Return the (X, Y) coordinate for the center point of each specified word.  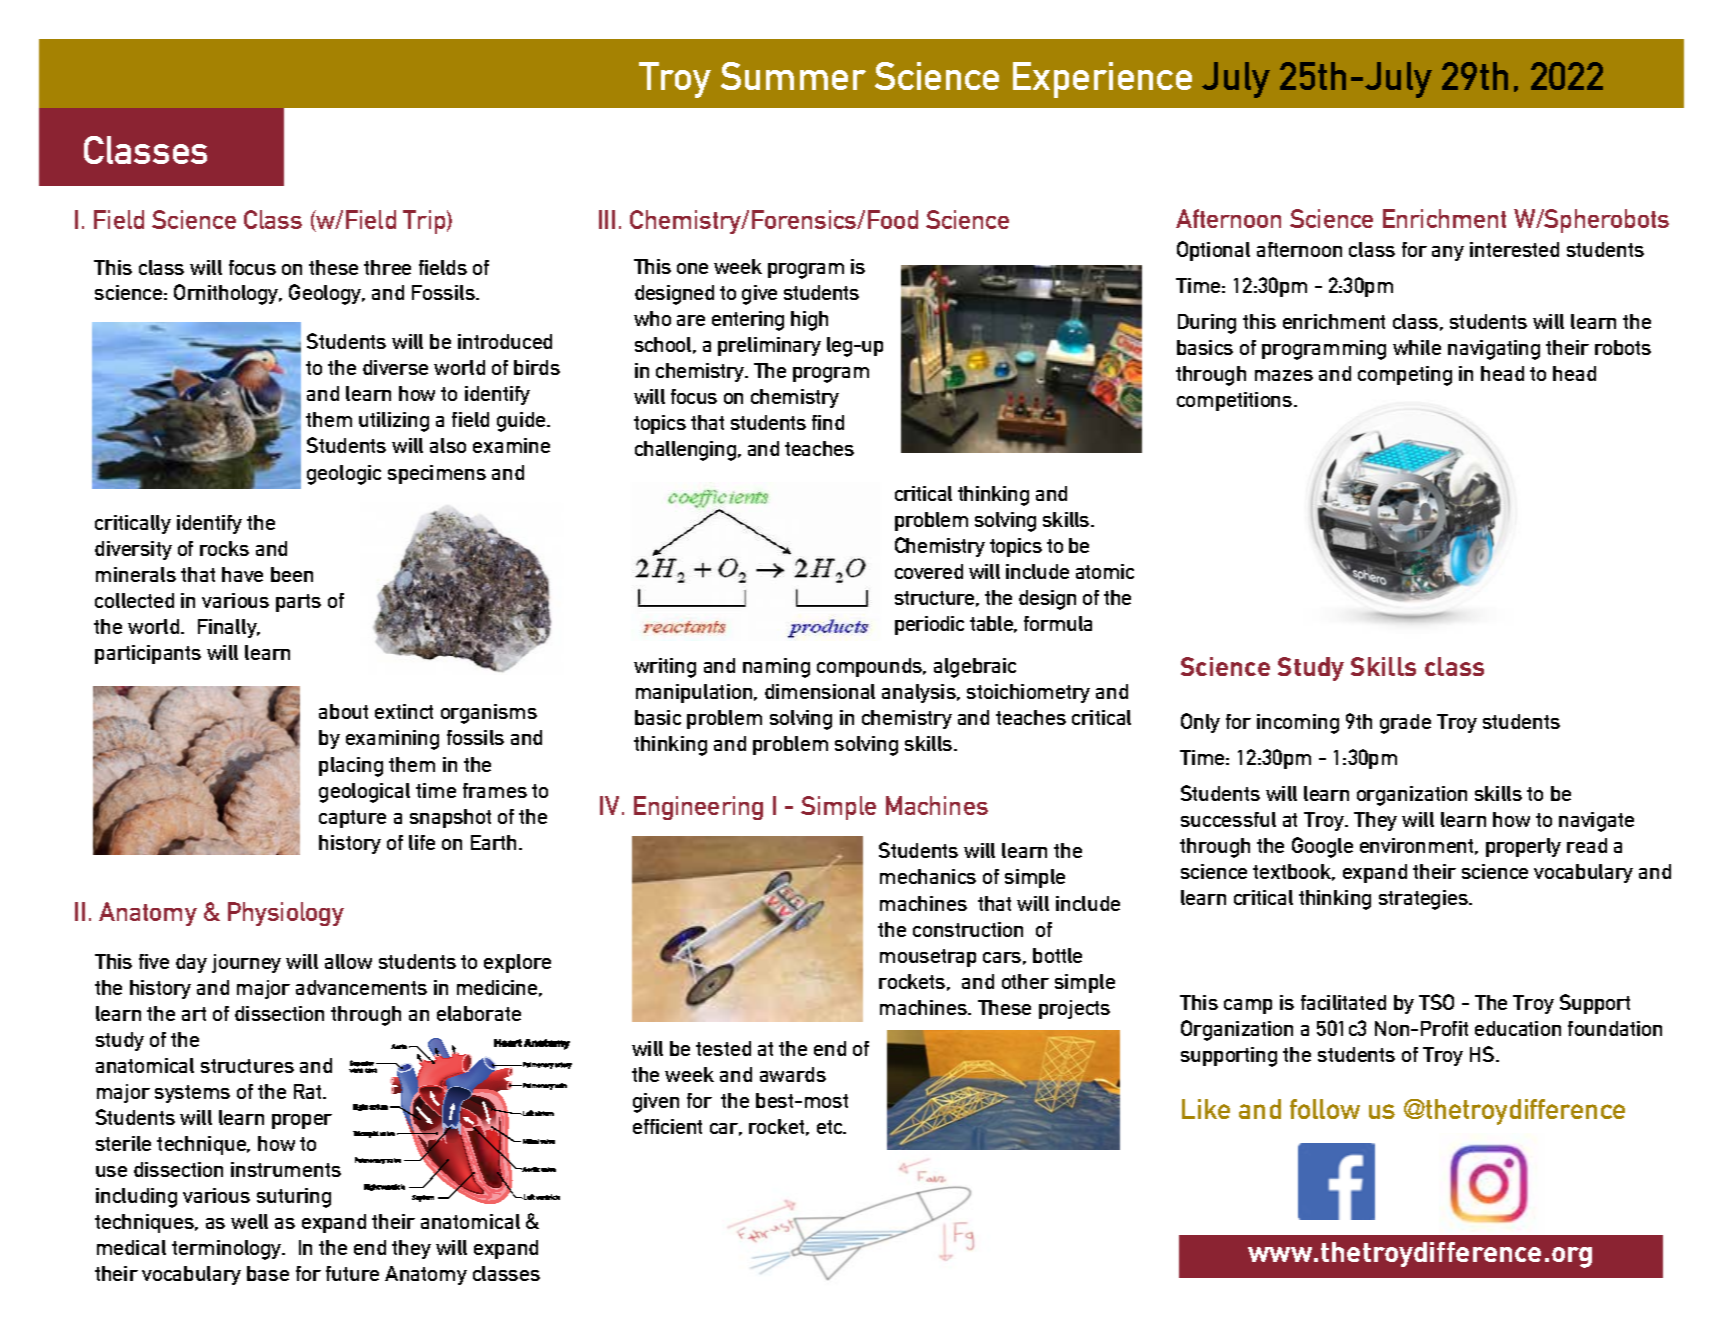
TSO (1436, 1002)
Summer (793, 76)
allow (348, 961)
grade (1405, 724)
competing (1405, 376)
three (387, 267)
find (828, 422)
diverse (395, 367)
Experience (1102, 80)
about (343, 711)
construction (968, 929)
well (249, 1221)
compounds (871, 667)
